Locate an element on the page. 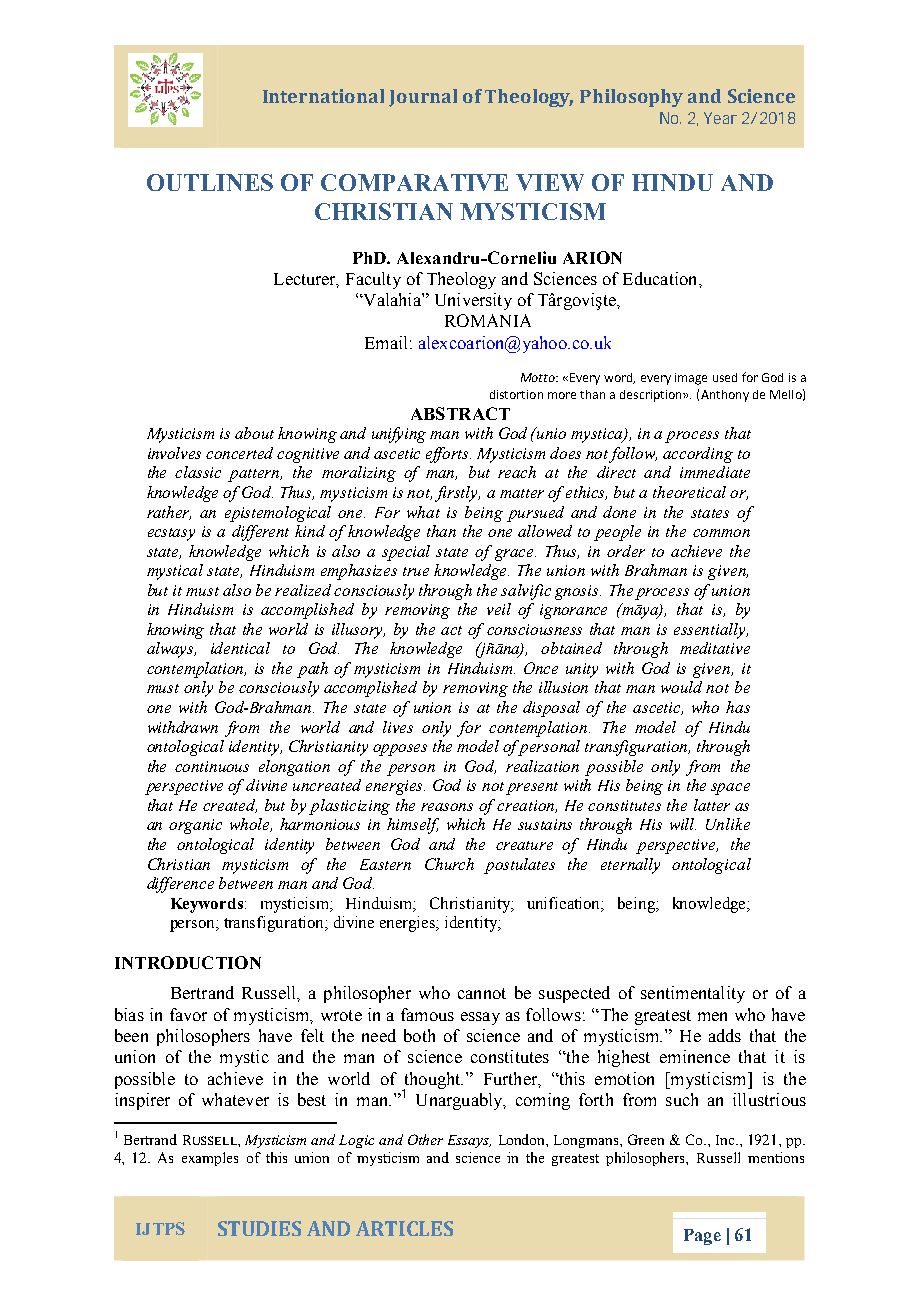 Image resolution: width=924 pixels, height=1303 pixels. OUTLINES is located at coordinates (210, 182).
